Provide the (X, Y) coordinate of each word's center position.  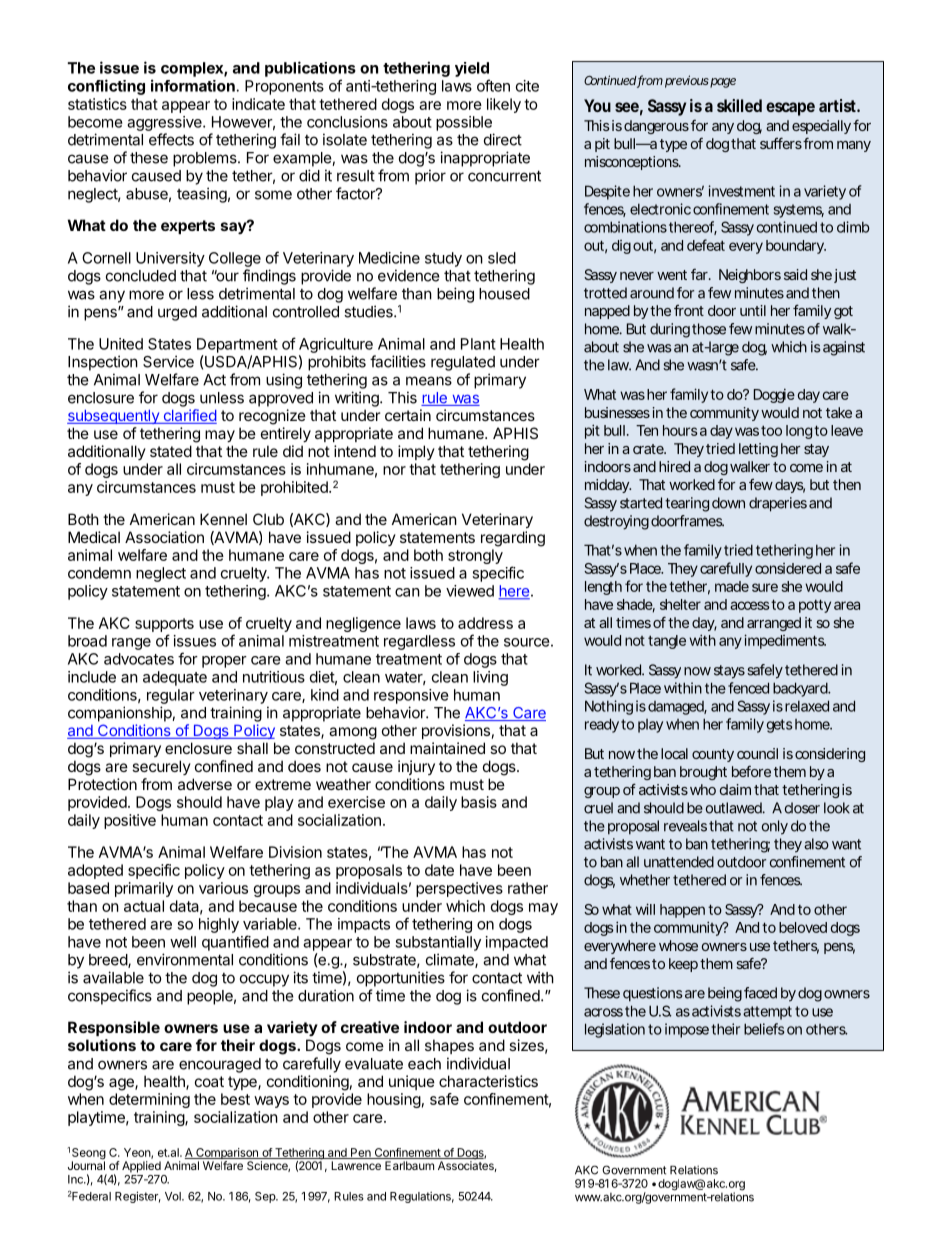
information (193, 85)
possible (464, 123)
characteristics (488, 1081)
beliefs (764, 1029)
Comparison (227, 1155)
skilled (739, 105)
